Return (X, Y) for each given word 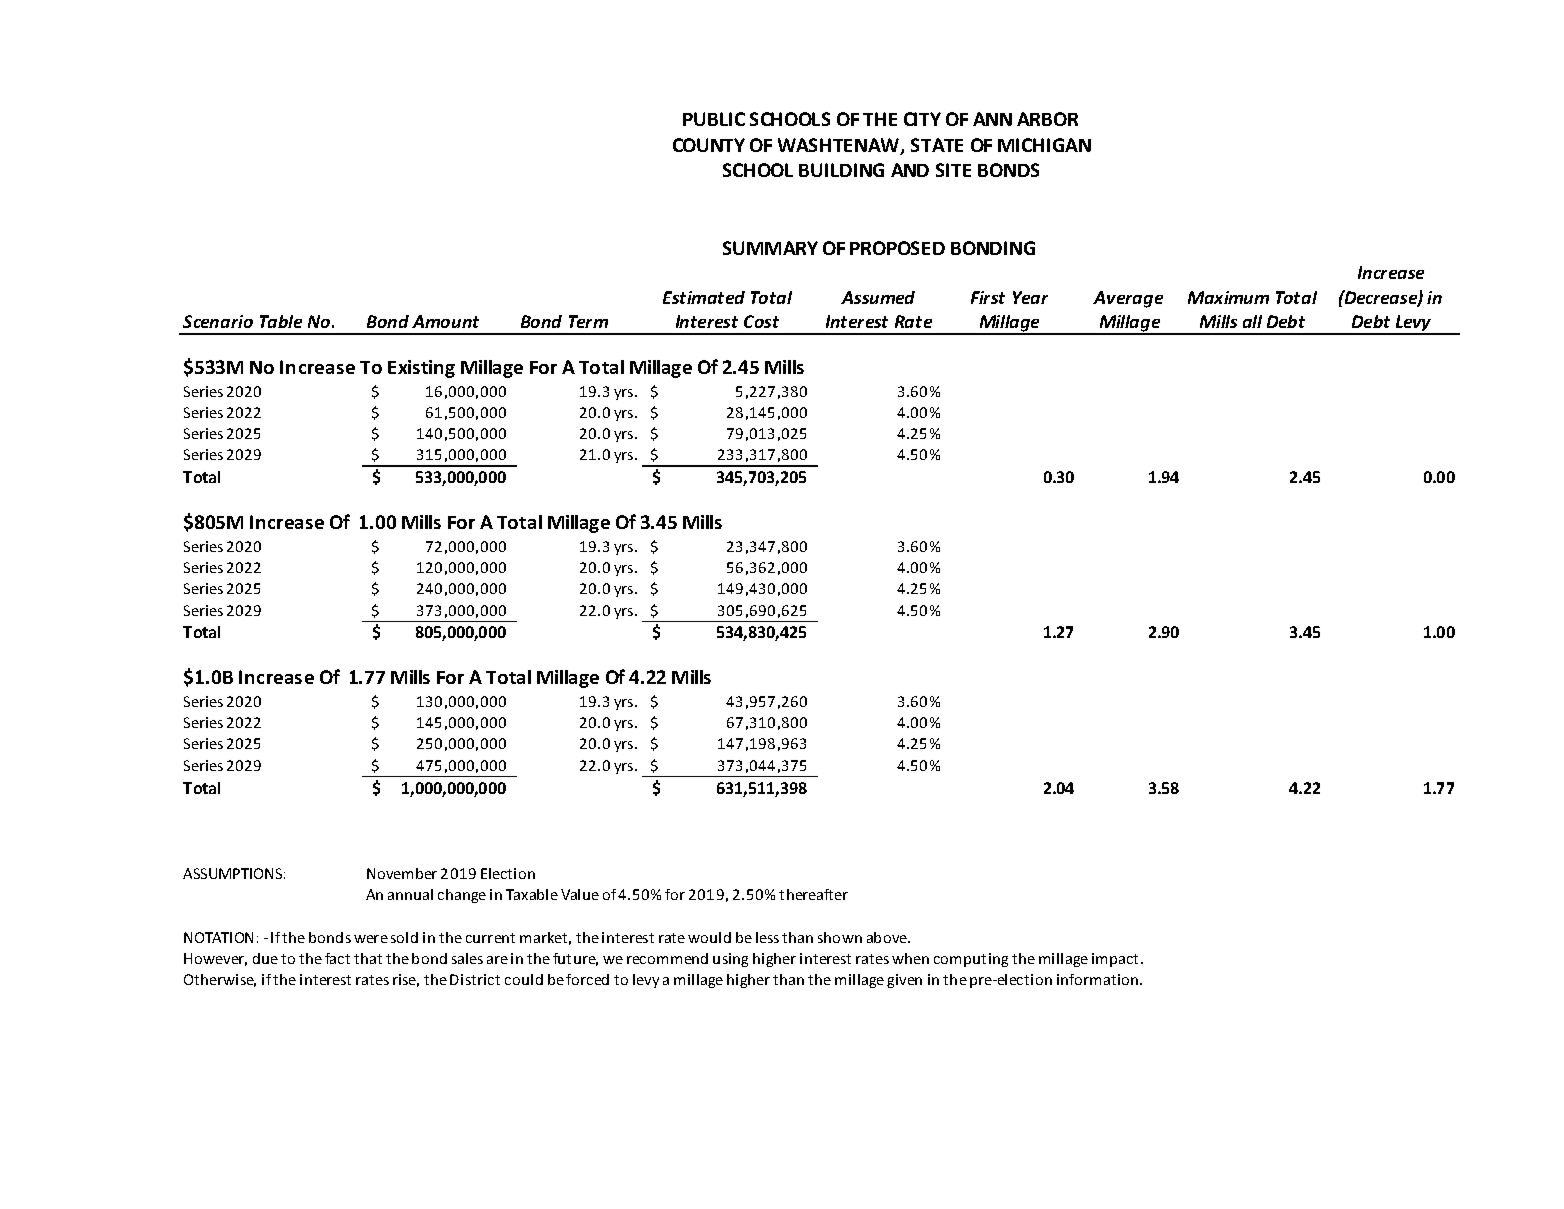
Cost (761, 321)
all (1252, 321)
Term (588, 321)
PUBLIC (714, 119)
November (402, 873)
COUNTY (709, 145)
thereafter (813, 894)
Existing (421, 369)
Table (281, 321)
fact (337, 958)
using (730, 960)
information (1099, 979)
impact (1115, 960)
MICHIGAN (1044, 145)
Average (1128, 299)
